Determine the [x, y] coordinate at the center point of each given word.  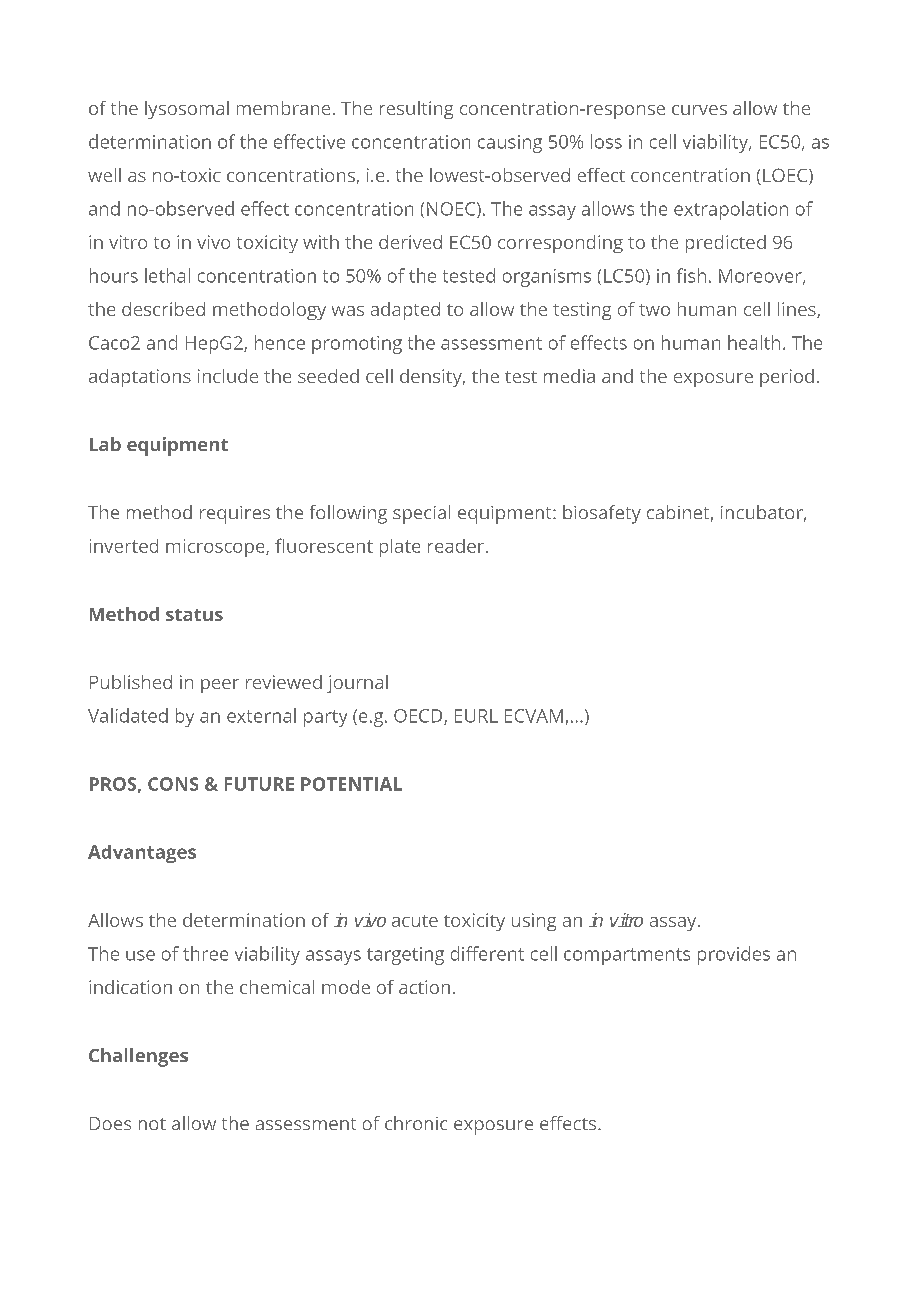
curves [699, 110]
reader [456, 546]
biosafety [602, 514]
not [152, 1124]
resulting [416, 110]
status [194, 615]
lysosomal [187, 110]
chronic [416, 1123]
